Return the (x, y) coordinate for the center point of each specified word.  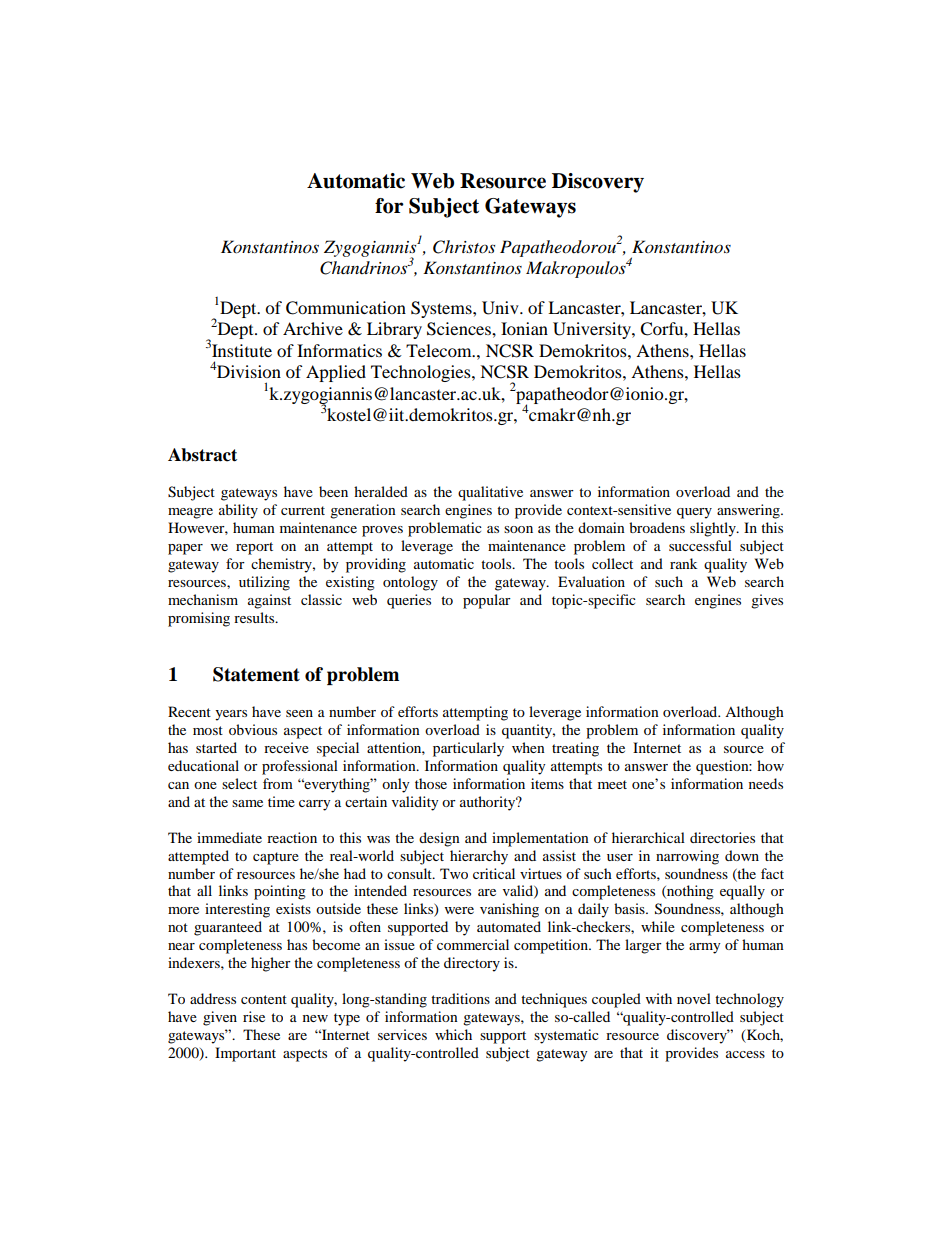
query (694, 513)
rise (254, 1016)
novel (694, 998)
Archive (313, 328)
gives (767, 601)
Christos (464, 247)
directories (722, 837)
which (453, 1034)
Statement (256, 674)
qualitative (490, 493)
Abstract (202, 455)
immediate (229, 837)
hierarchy (479, 857)
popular (487, 601)
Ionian (524, 328)
